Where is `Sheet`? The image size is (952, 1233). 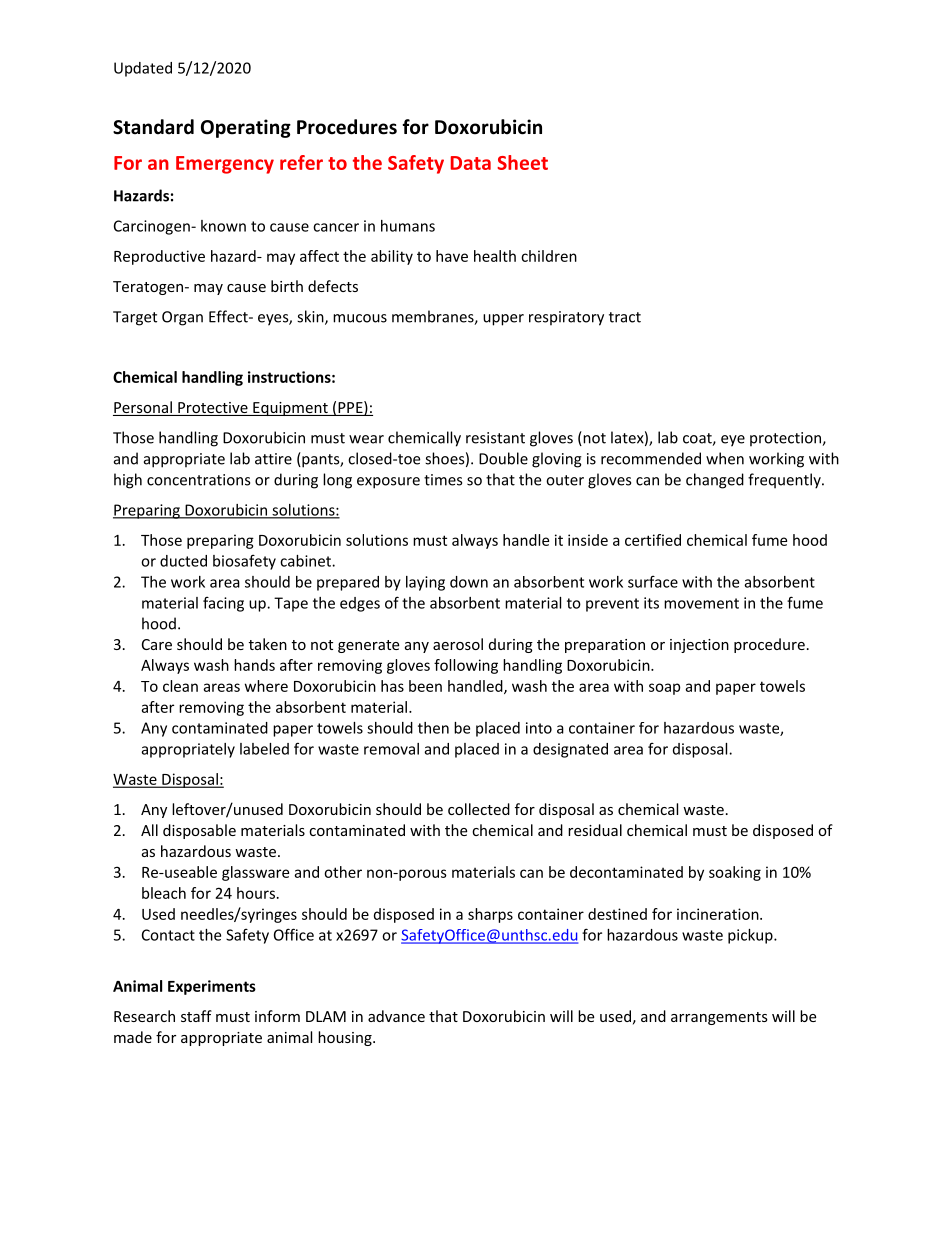 Sheet is located at coordinates (522, 162).
